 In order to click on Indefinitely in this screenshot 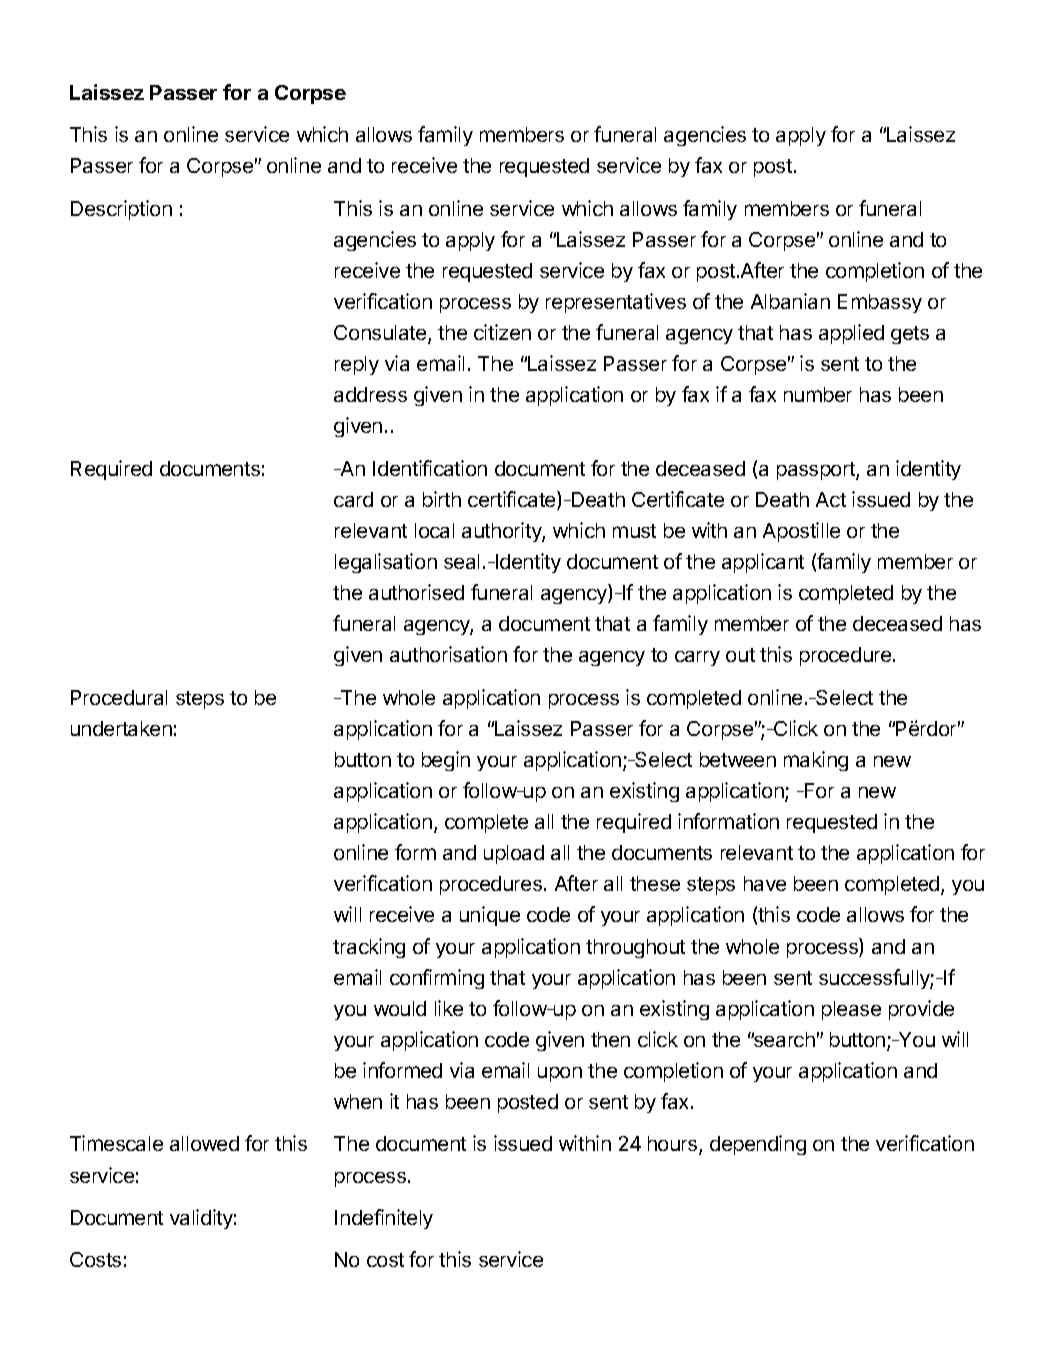, I will do `click(384, 1219)`.
